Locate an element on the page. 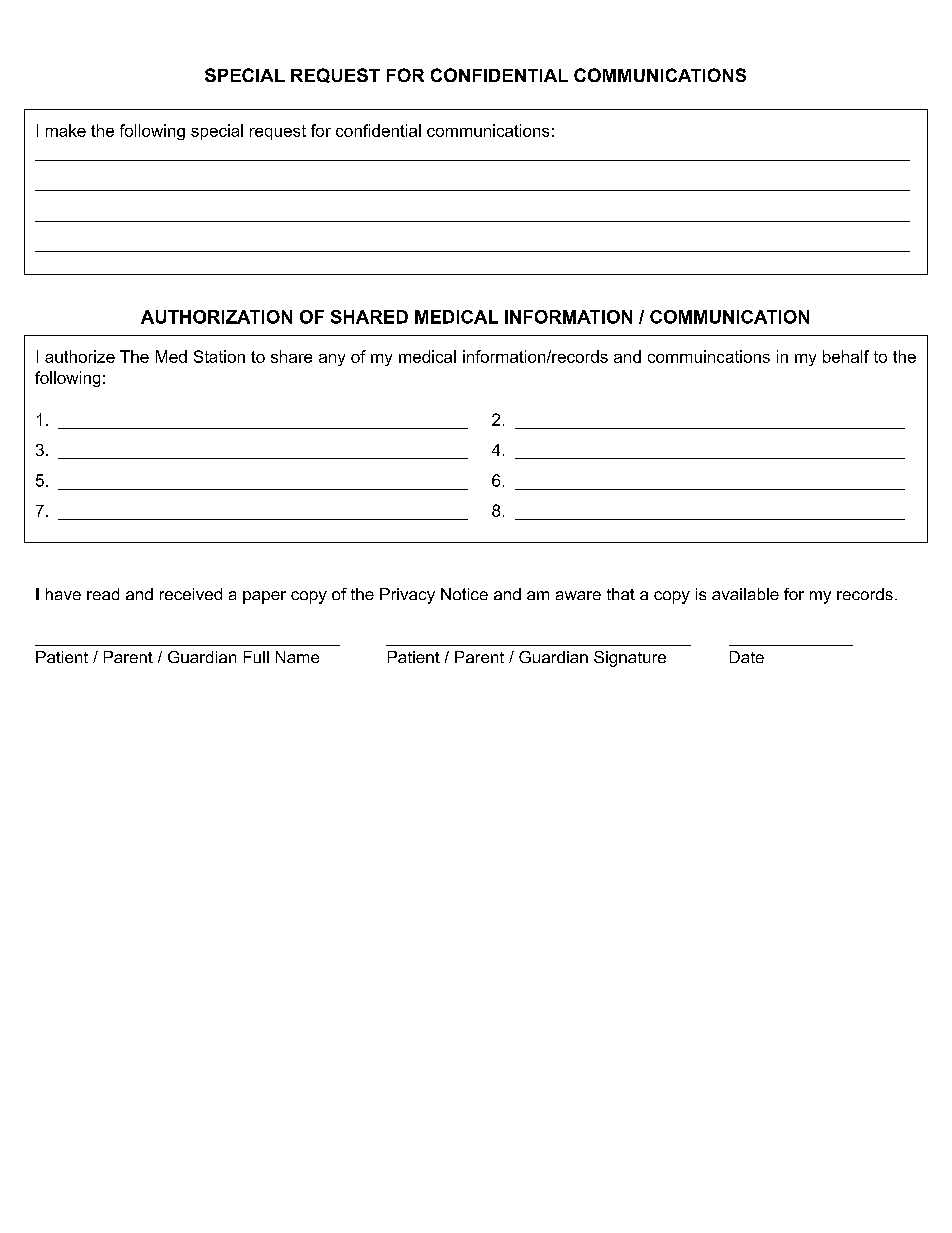  make is located at coordinates (66, 130).
